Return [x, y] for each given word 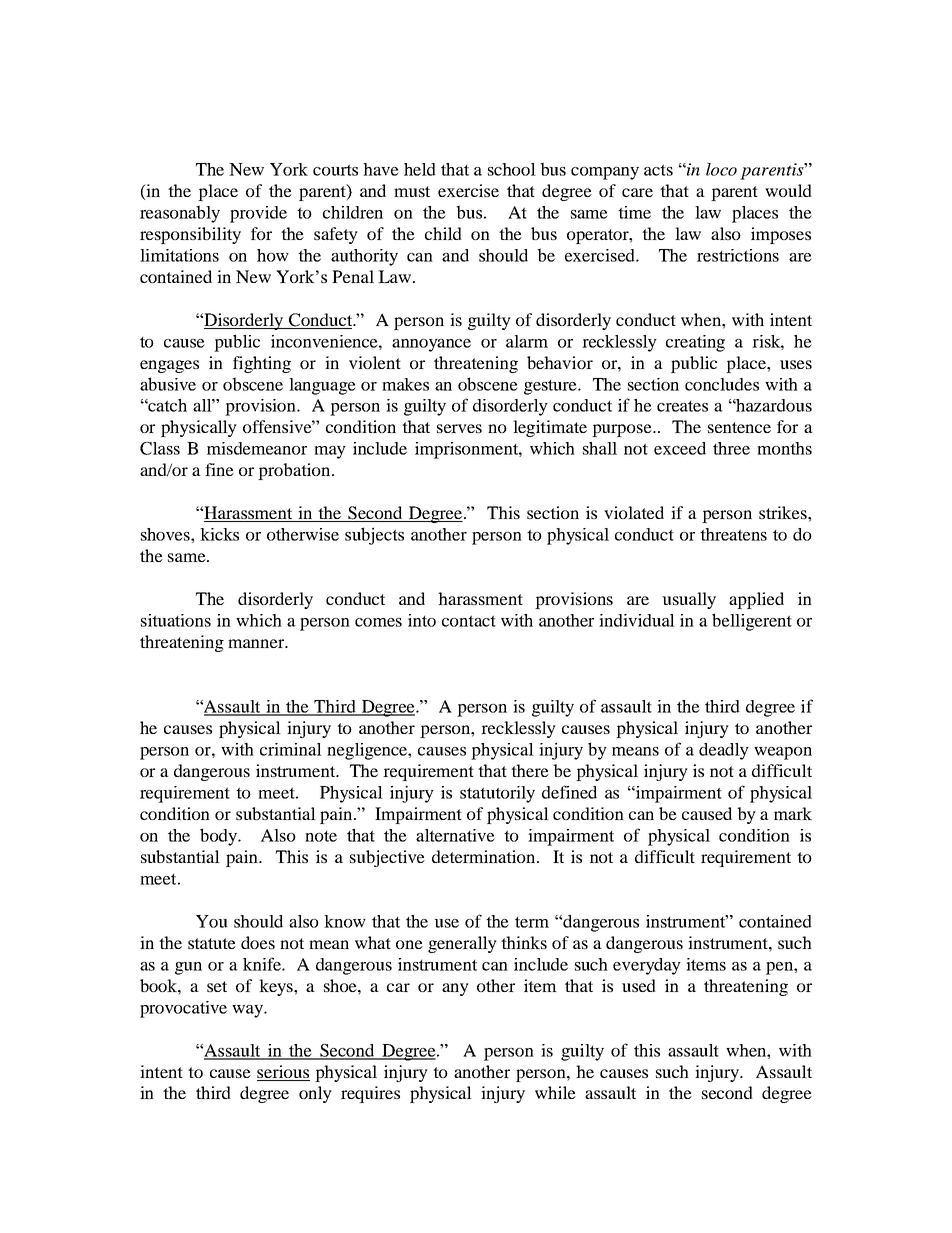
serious [283, 1071]
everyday [647, 966]
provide [258, 214]
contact [469, 621]
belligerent [752, 622]
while [555, 1092]
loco [721, 169]
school [512, 169]
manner [257, 643]
